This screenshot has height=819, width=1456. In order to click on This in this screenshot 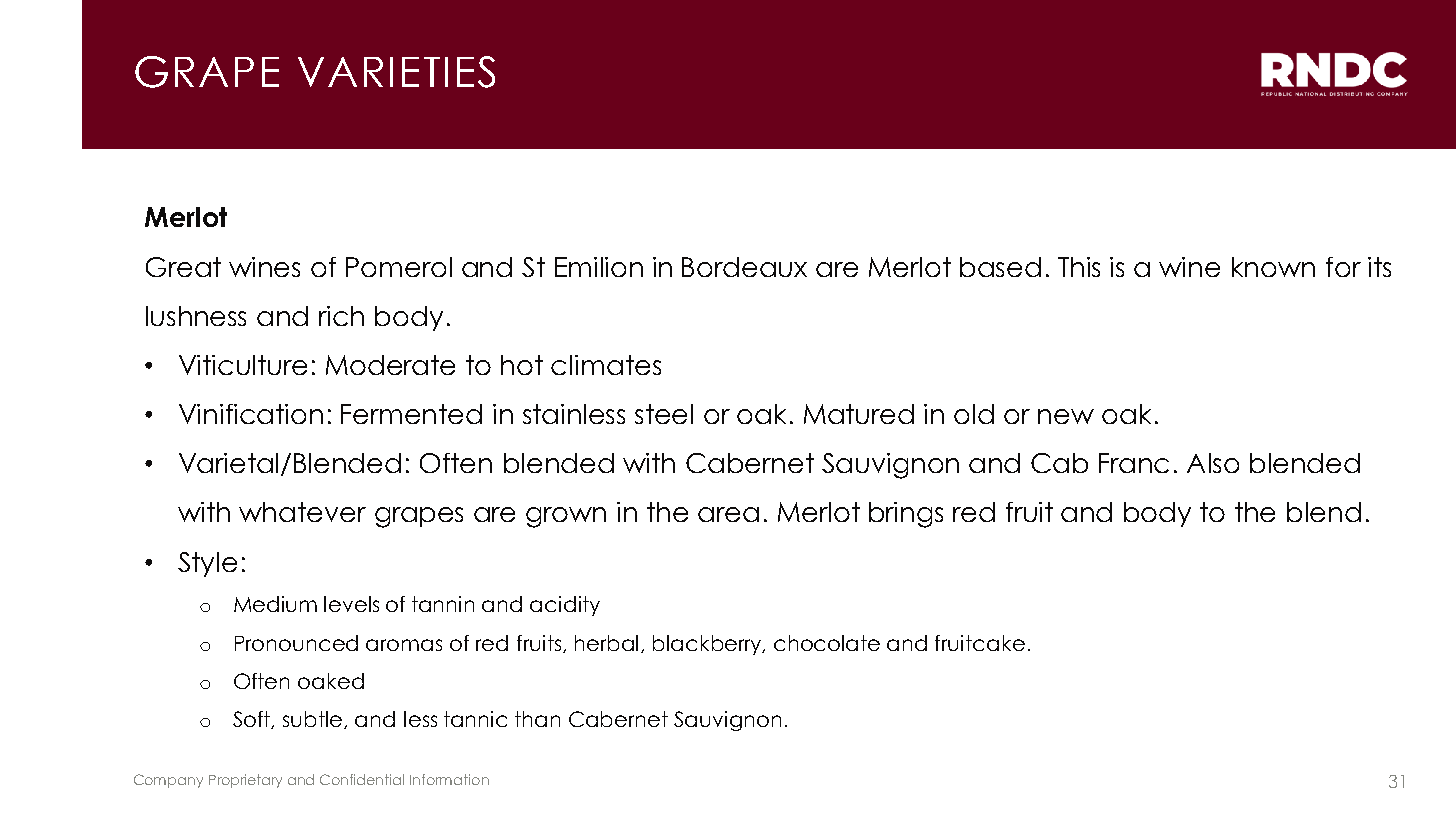, I will do `click(1079, 267)`.
